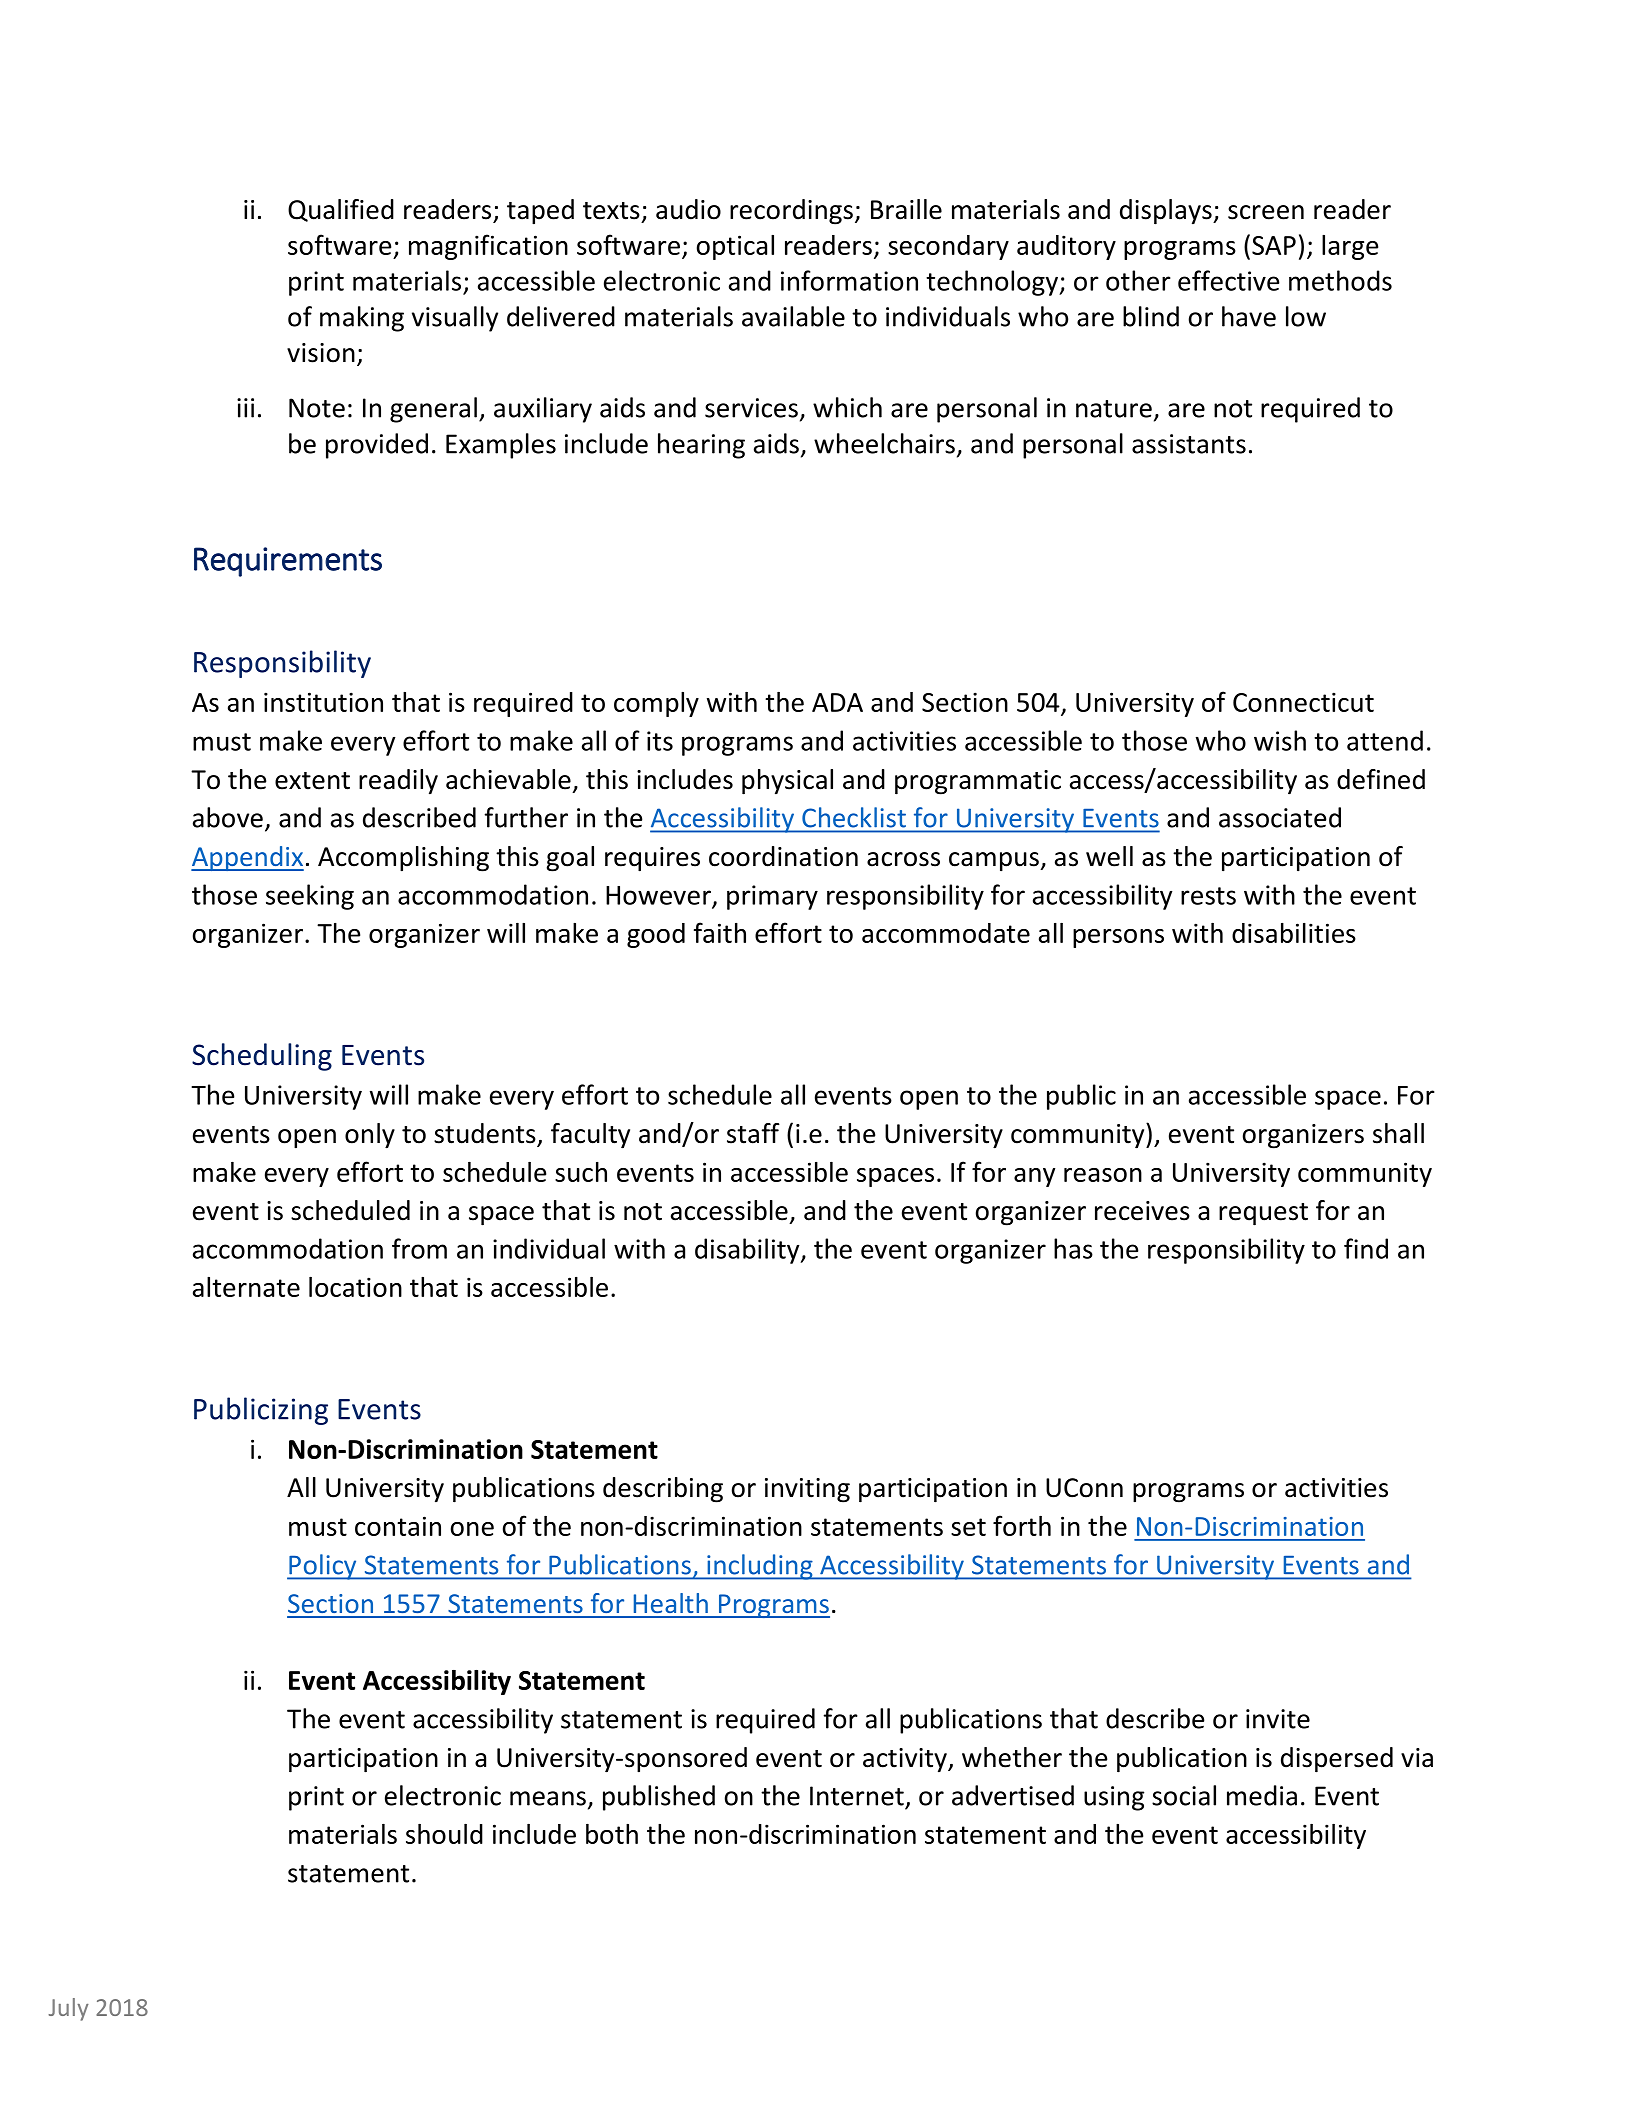 Image resolution: width=1627 pixels, height=2105 pixels. Describe the element at coordinates (612, 1834) in the screenshot. I see `both` at that location.
